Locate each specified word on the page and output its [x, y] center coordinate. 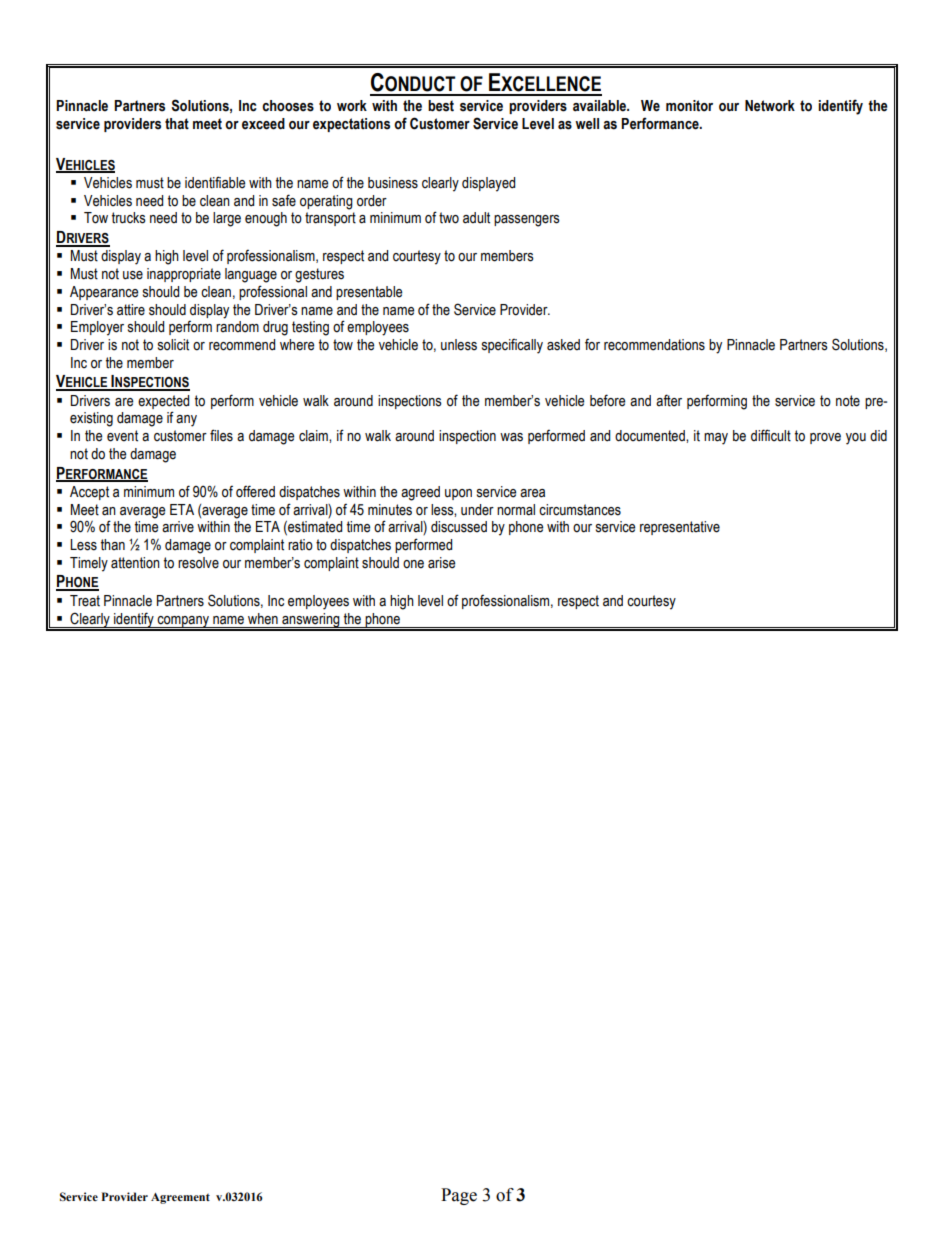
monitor [689, 106]
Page [459, 1196]
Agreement [180, 1198]
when [263, 619]
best [441, 106]
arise [441, 563]
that [177, 123]
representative [680, 528]
